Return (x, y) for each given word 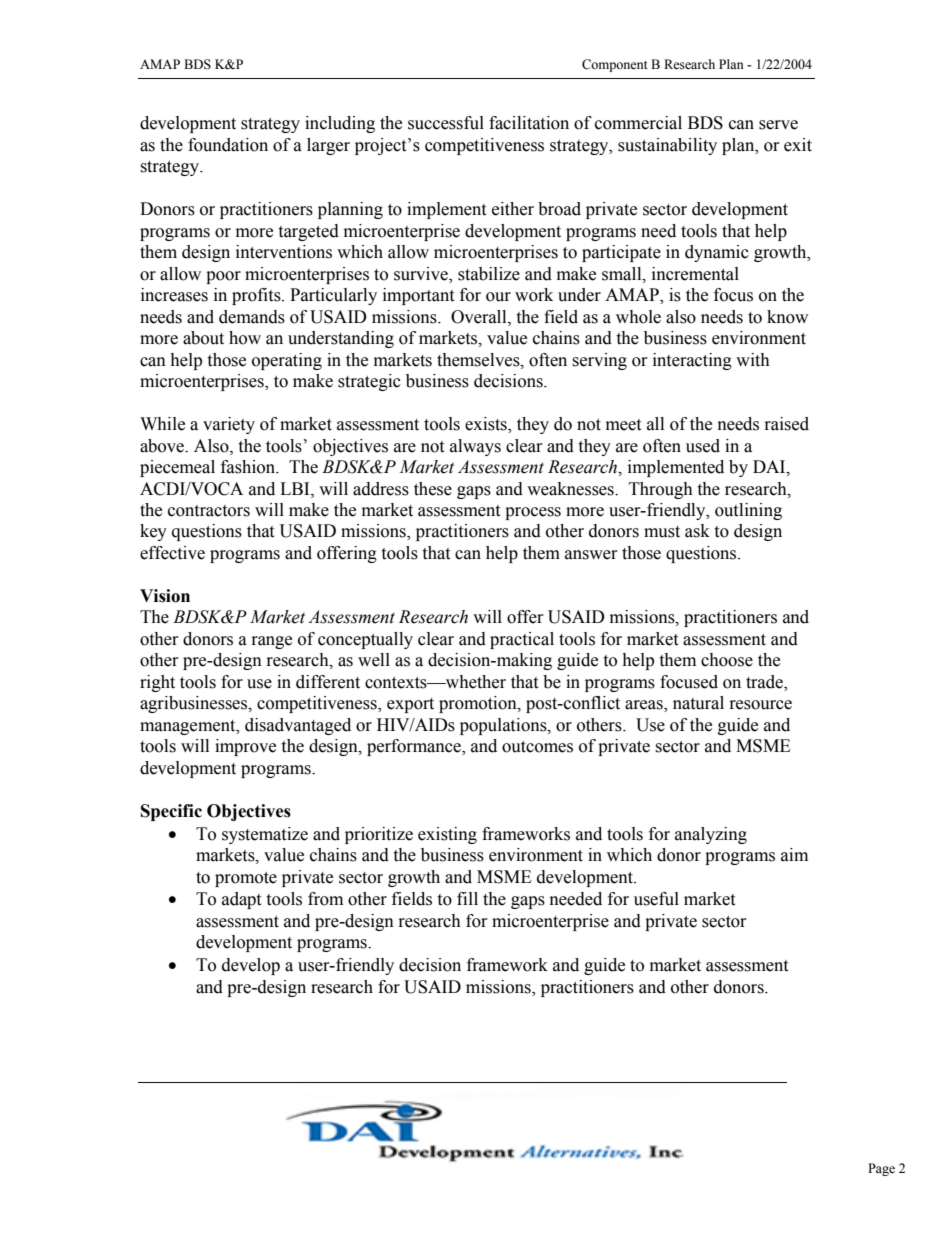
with (753, 360)
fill (467, 898)
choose (727, 660)
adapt (241, 900)
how (245, 338)
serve (778, 125)
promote (246, 879)
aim (794, 855)
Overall (480, 317)
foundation (228, 145)
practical (522, 640)
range (272, 642)
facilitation (529, 123)
